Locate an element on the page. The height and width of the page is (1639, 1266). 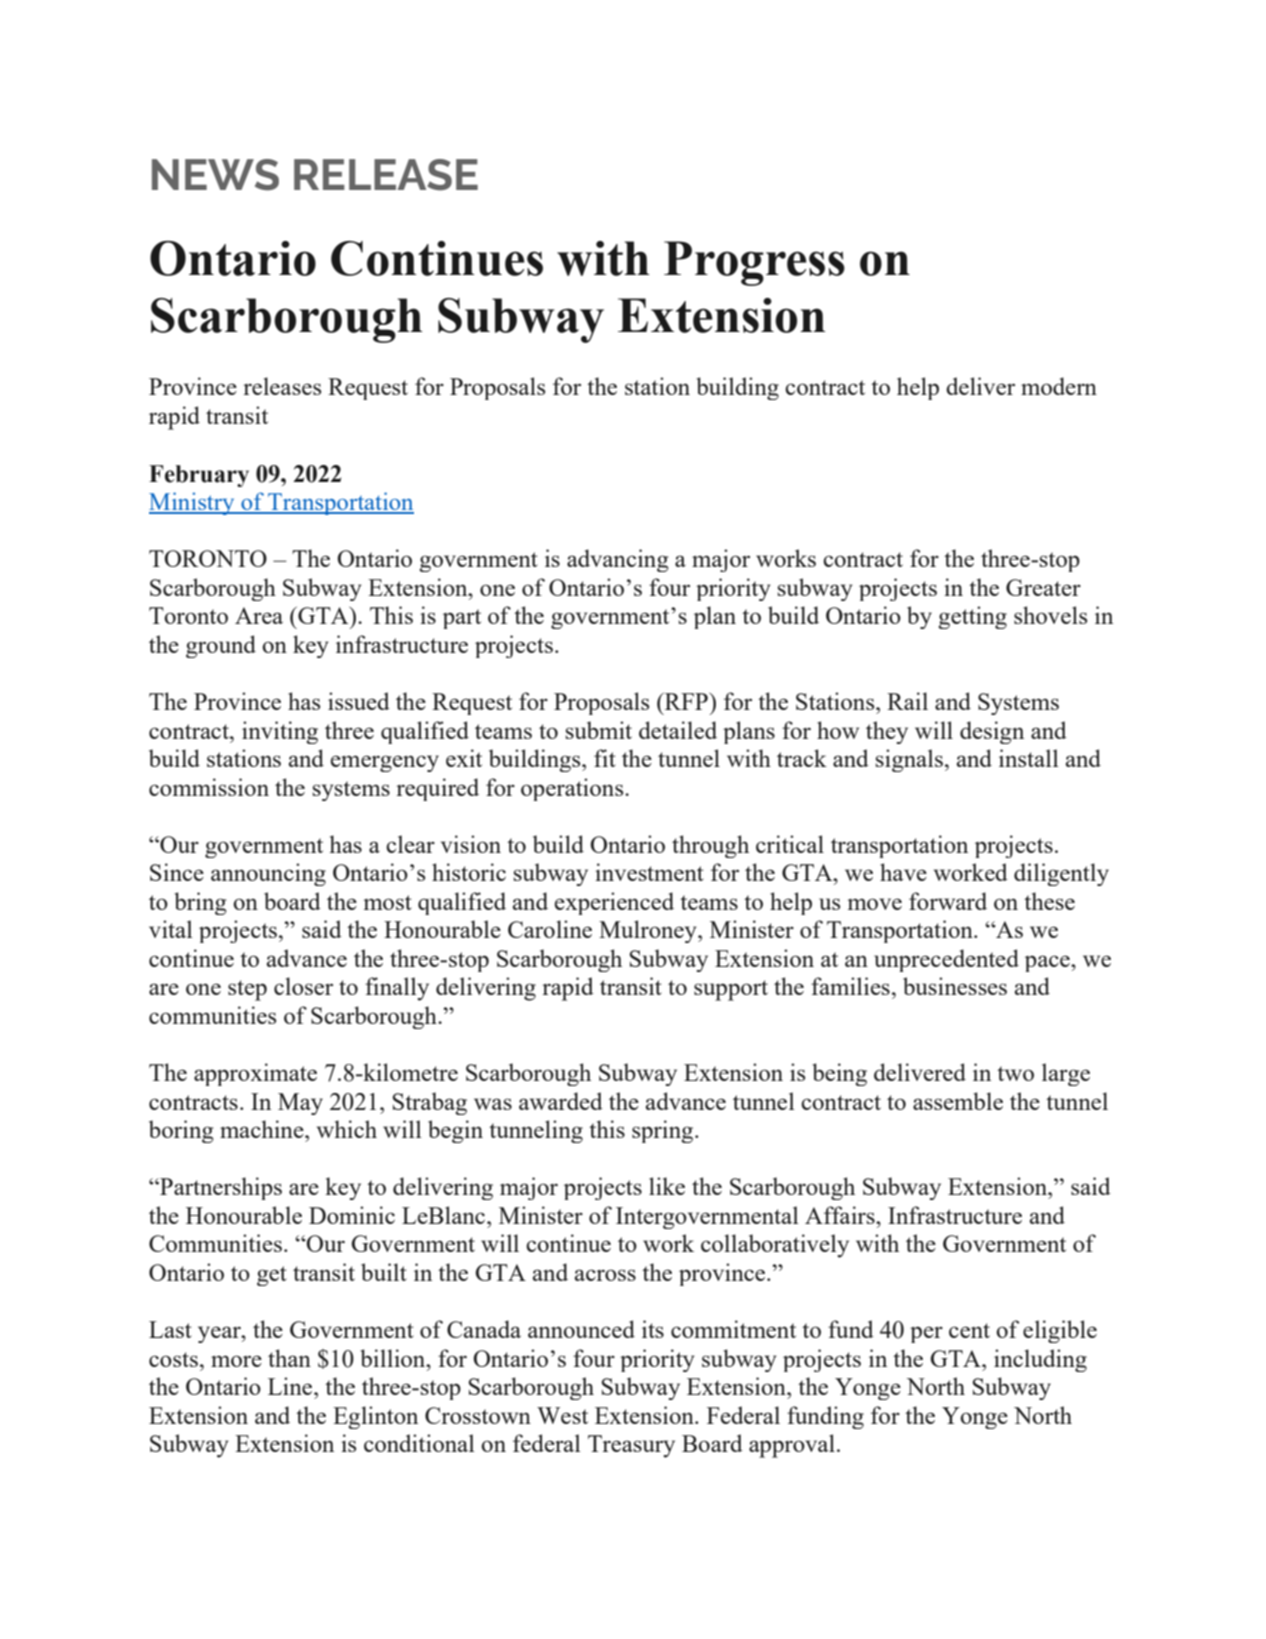
modern is located at coordinates (1059, 386).
